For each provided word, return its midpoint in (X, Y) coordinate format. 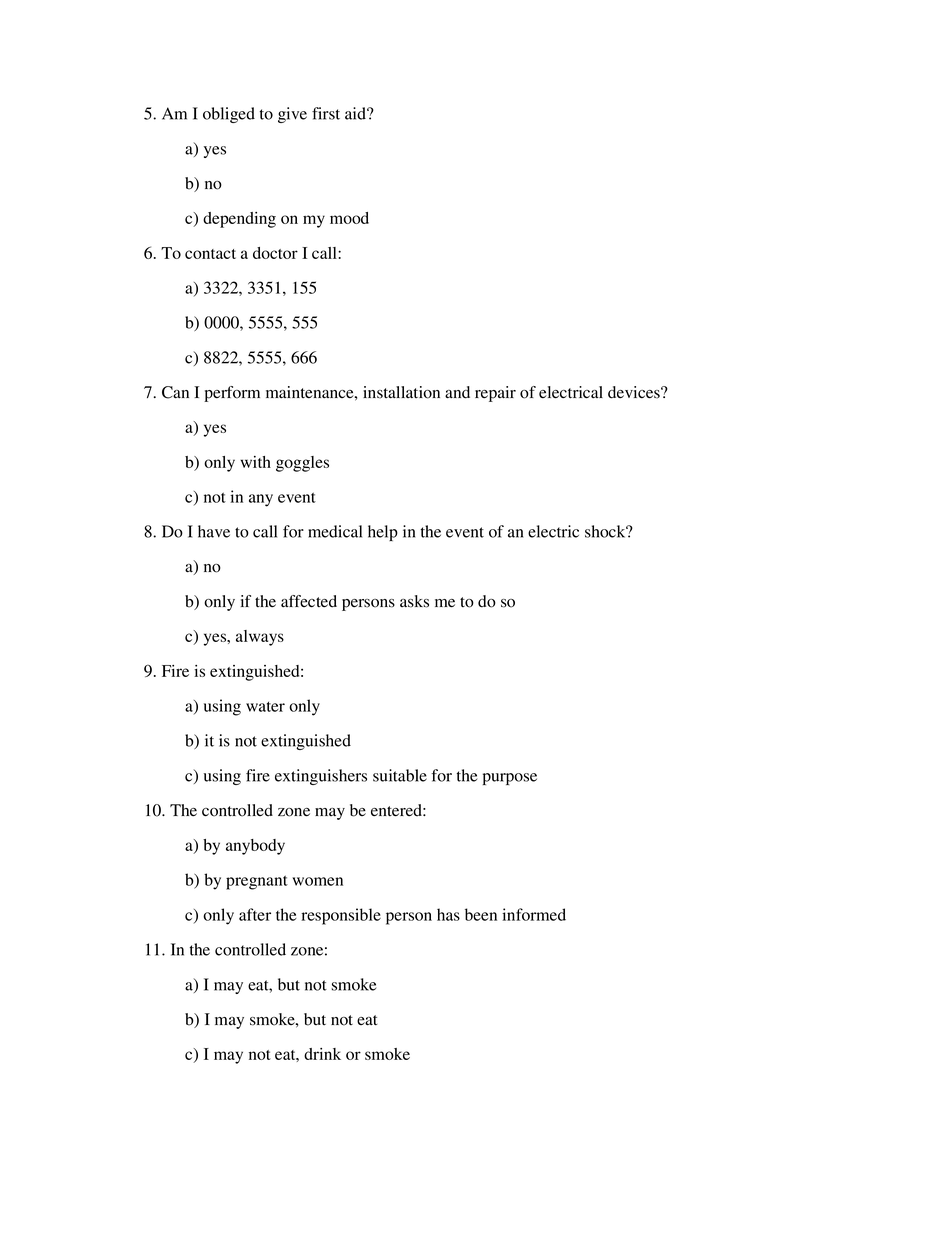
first (326, 113)
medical (335, 531)
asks (414, 601)
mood (349, 218)
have (214, 531)
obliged (229, 115)
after (255, 914)
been (481, 914)
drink (322, 1054)
